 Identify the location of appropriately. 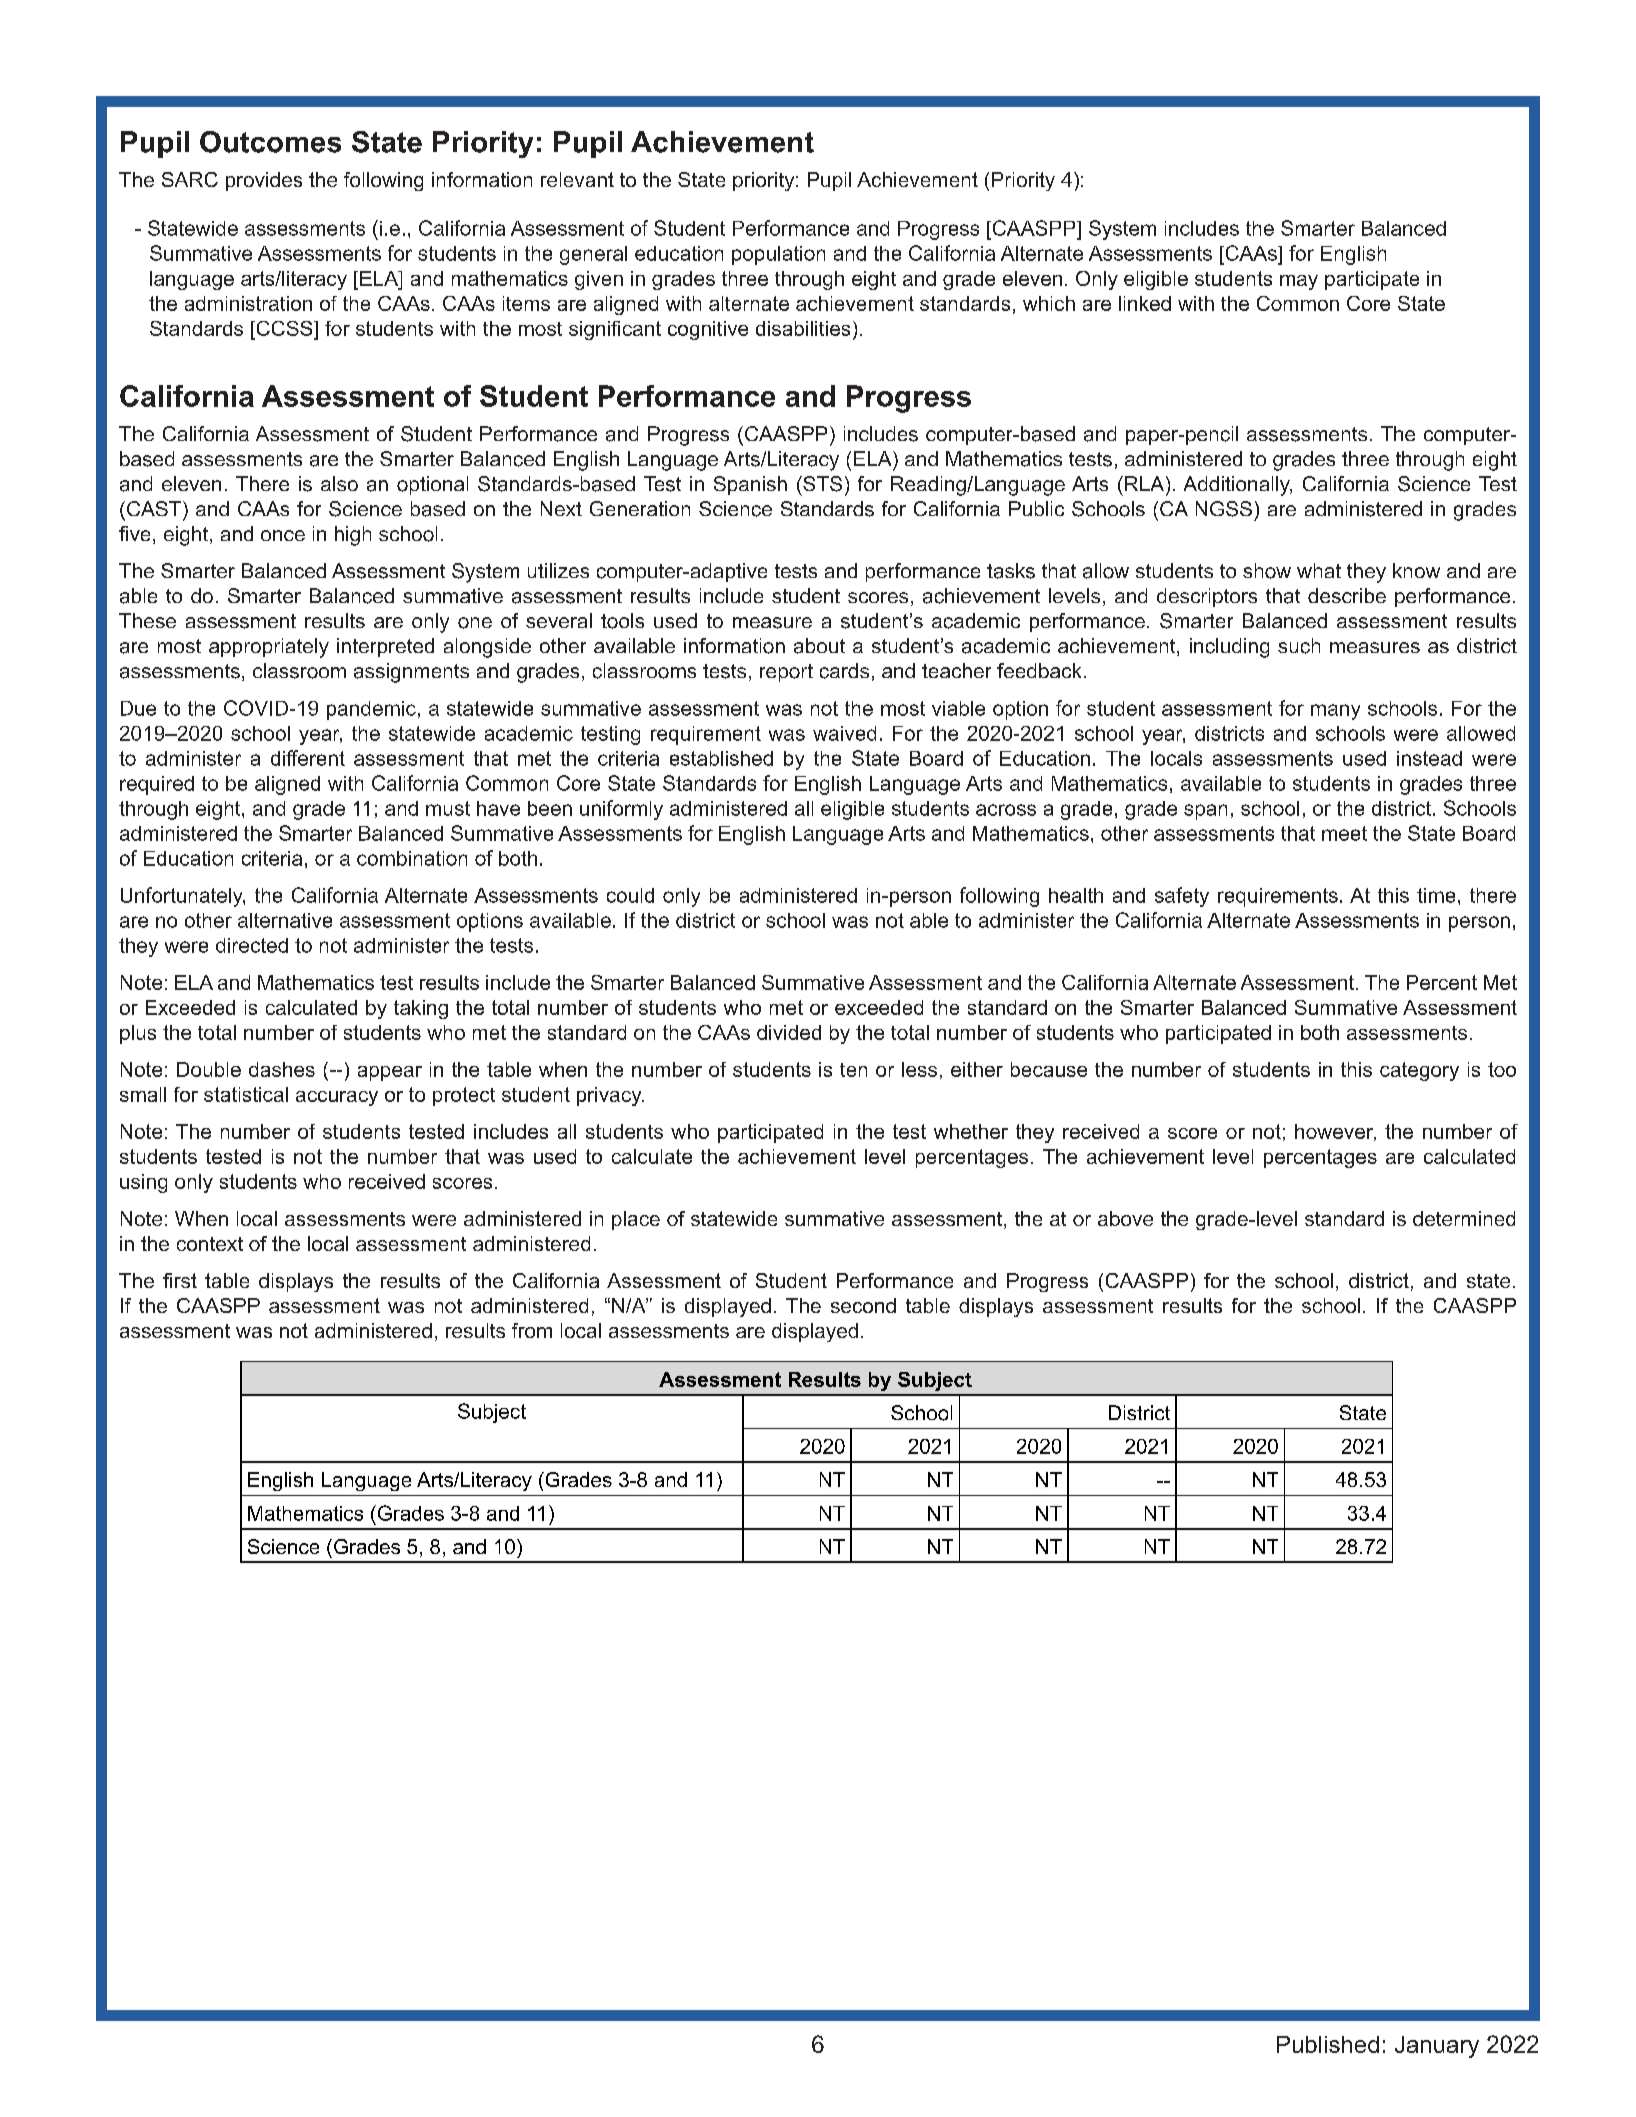
(269, 648).
